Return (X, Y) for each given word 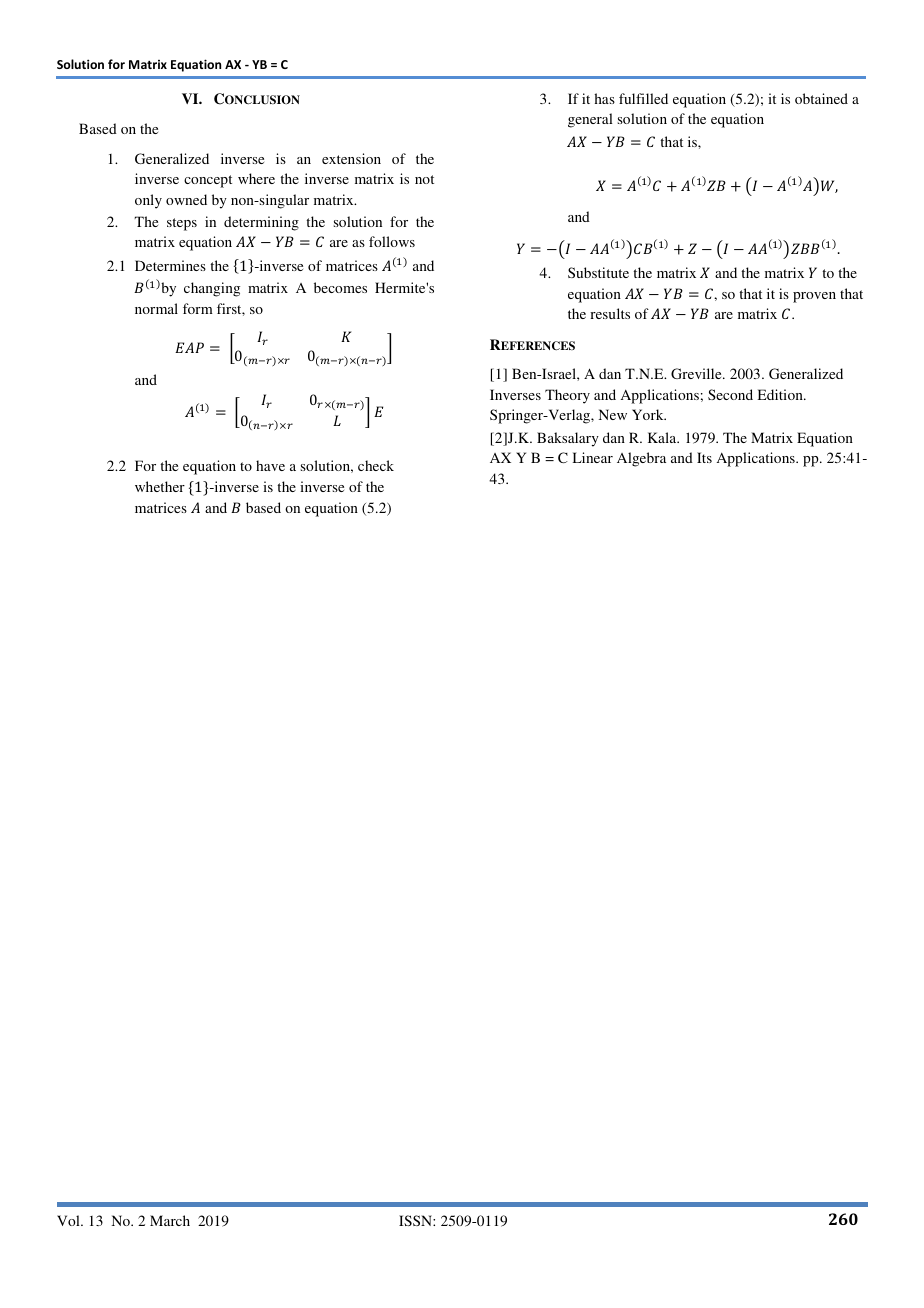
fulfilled (643, 98)
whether (160, 486)
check (376, 465)
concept (208, 181)
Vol (69, 1220)
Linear (593, 457)
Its (704, 457)
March (170, 1220)
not (424, 179)
